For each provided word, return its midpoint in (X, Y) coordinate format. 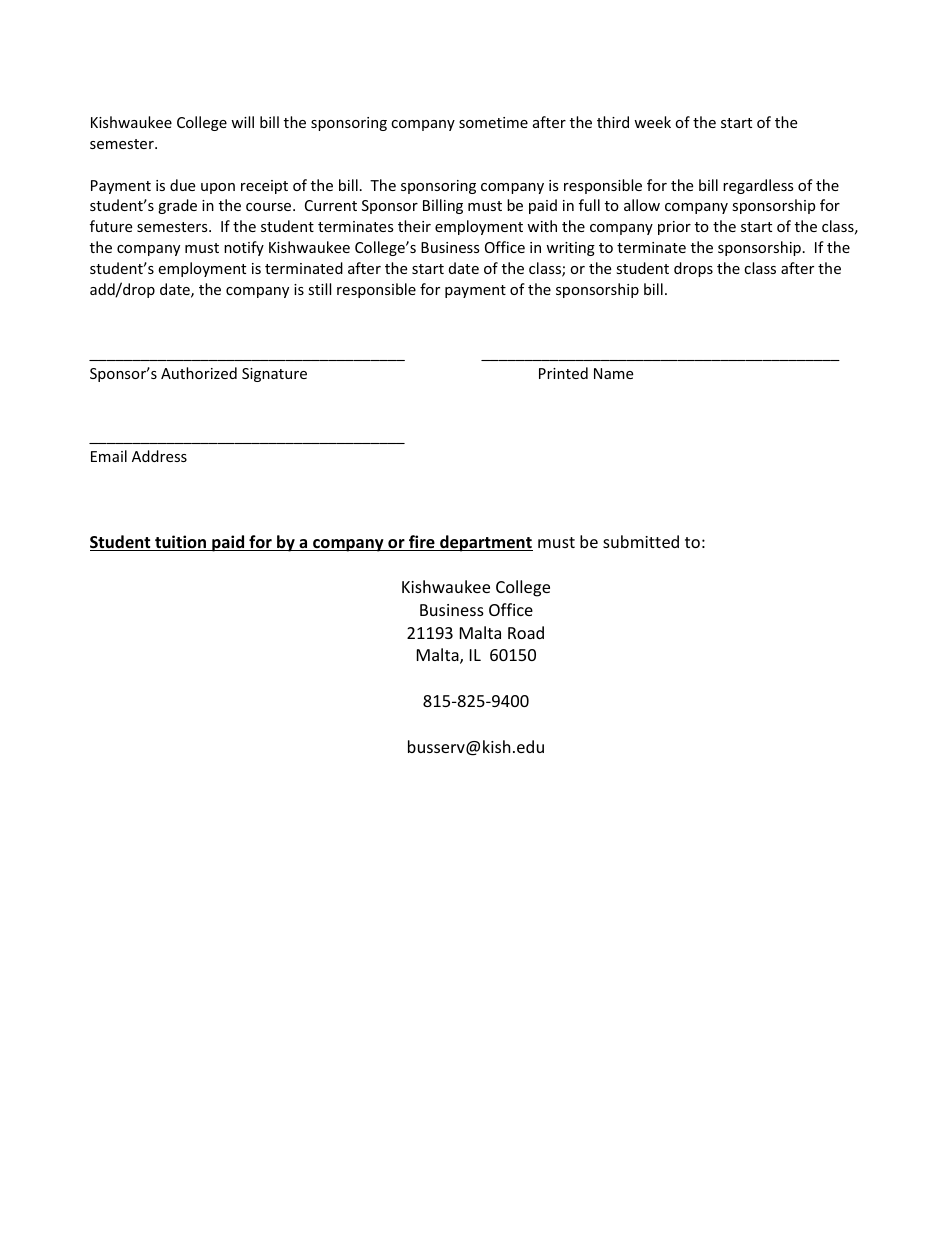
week (652, 122)
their (414, 226)
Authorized (199, 373)
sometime (493, 122)
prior (674, 228)
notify (244, 248)
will (242, 122)
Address (159, 456)
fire (422, 543)
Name (613, 373)
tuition (181, 543)
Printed (563, 373)
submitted (641, 541)
